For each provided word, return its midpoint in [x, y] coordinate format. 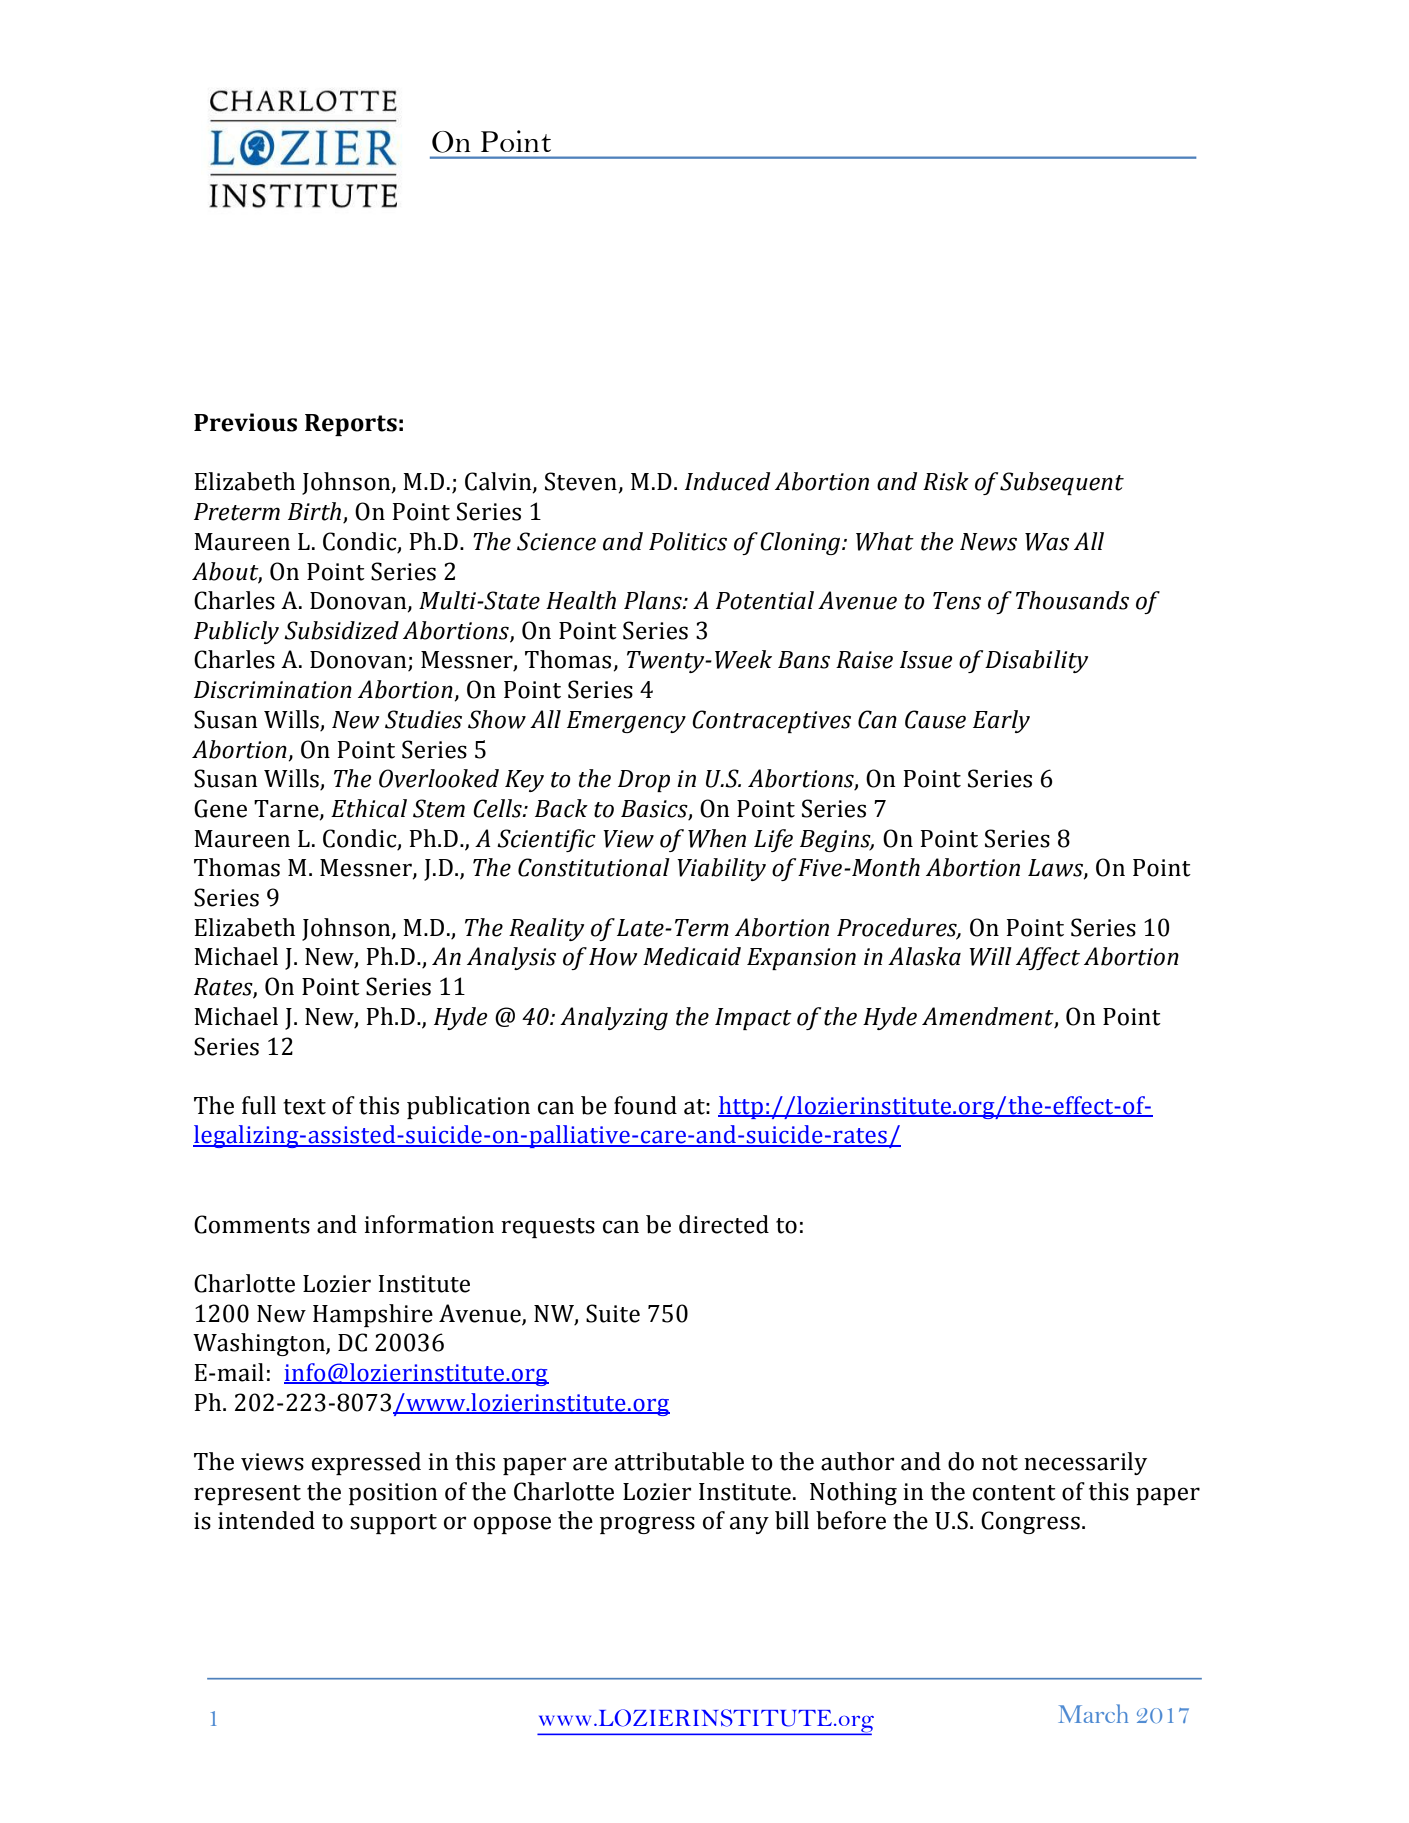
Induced [727, 481]
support [393, 1524]
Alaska [924, 956]
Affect [1048, 958]
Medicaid [692, 956]
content [1014, 1493]
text [304, 1107]
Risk [946, 481]
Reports [351, 425]
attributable [679, 1461]
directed [724, 1224]
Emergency [626, 722]
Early [1001, 721]
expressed [366, 1463]
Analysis [511, 958]
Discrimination [273, 690]
